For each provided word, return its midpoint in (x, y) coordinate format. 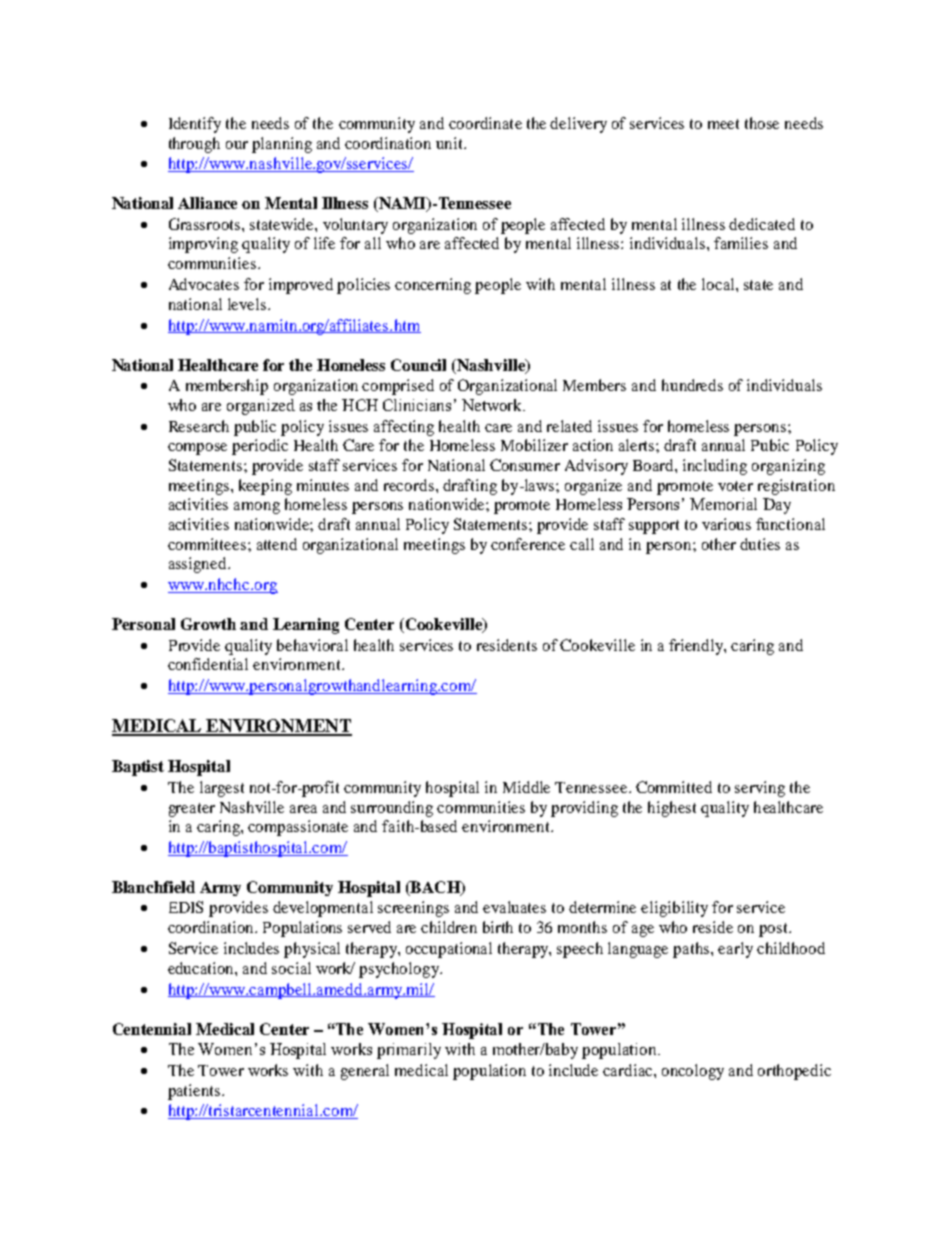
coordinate (485, 123)
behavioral (312, 645)
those (762, 123)
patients (195, 1092)
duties (760, 544)
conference (528, 544)
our (237, 145)
